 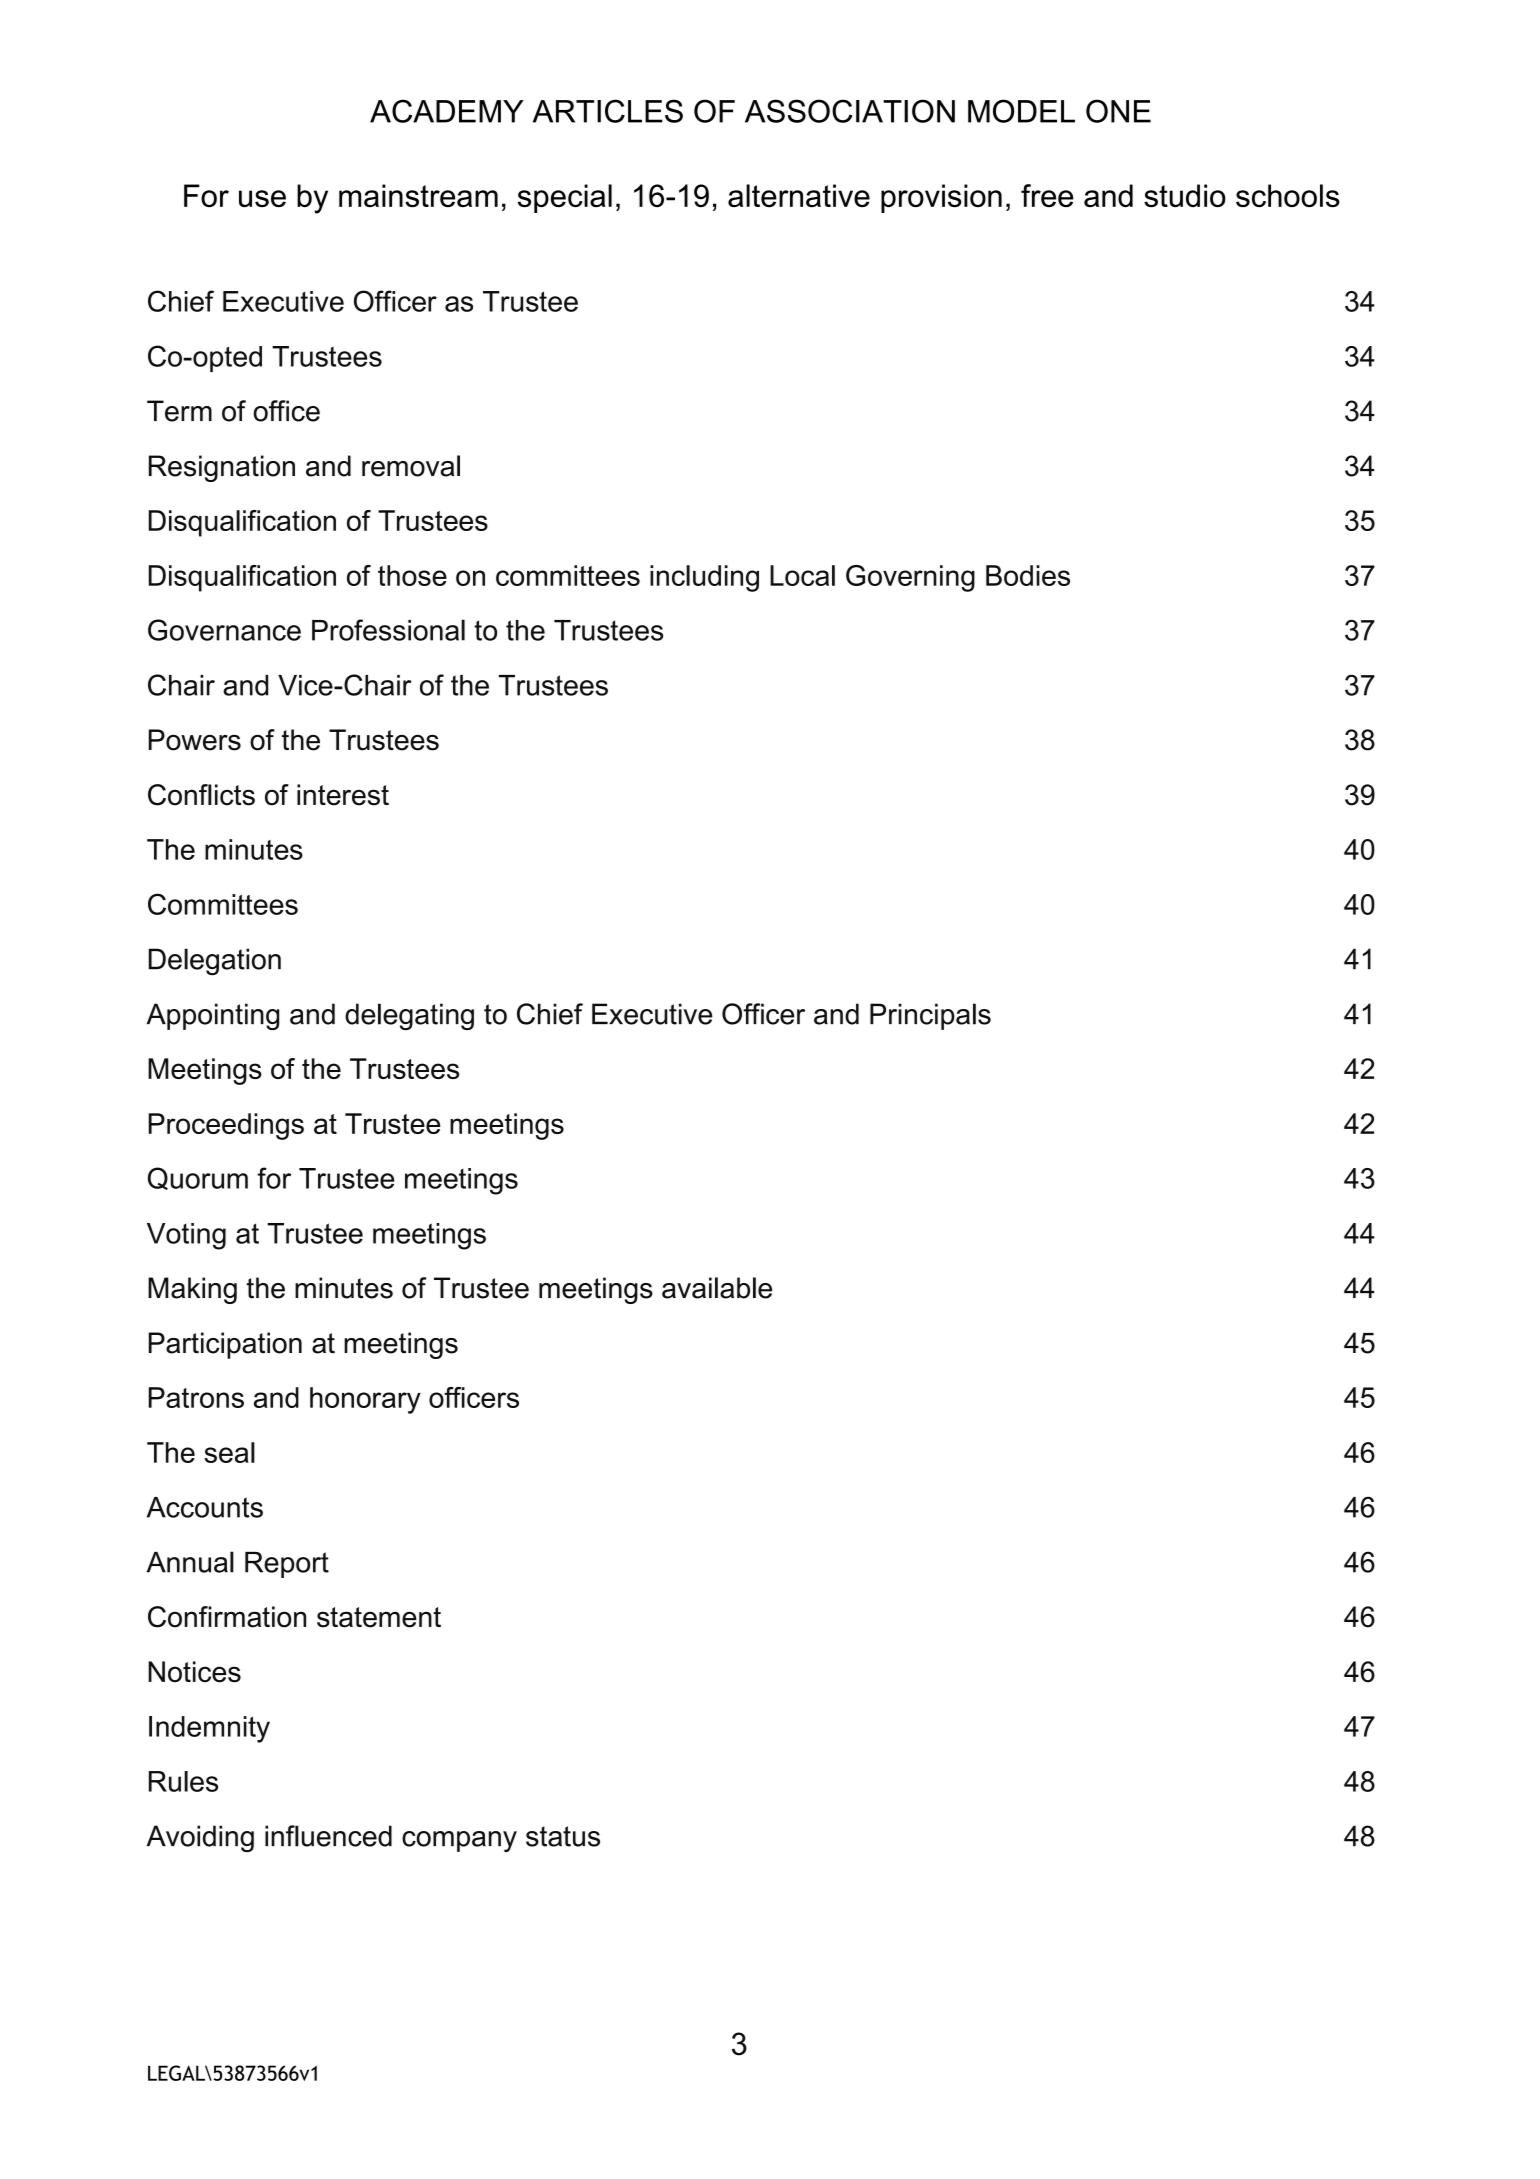 What do you see at coordinates (262, 198) in the screenshot?
I see `use` at bounding box center [262, 198].
